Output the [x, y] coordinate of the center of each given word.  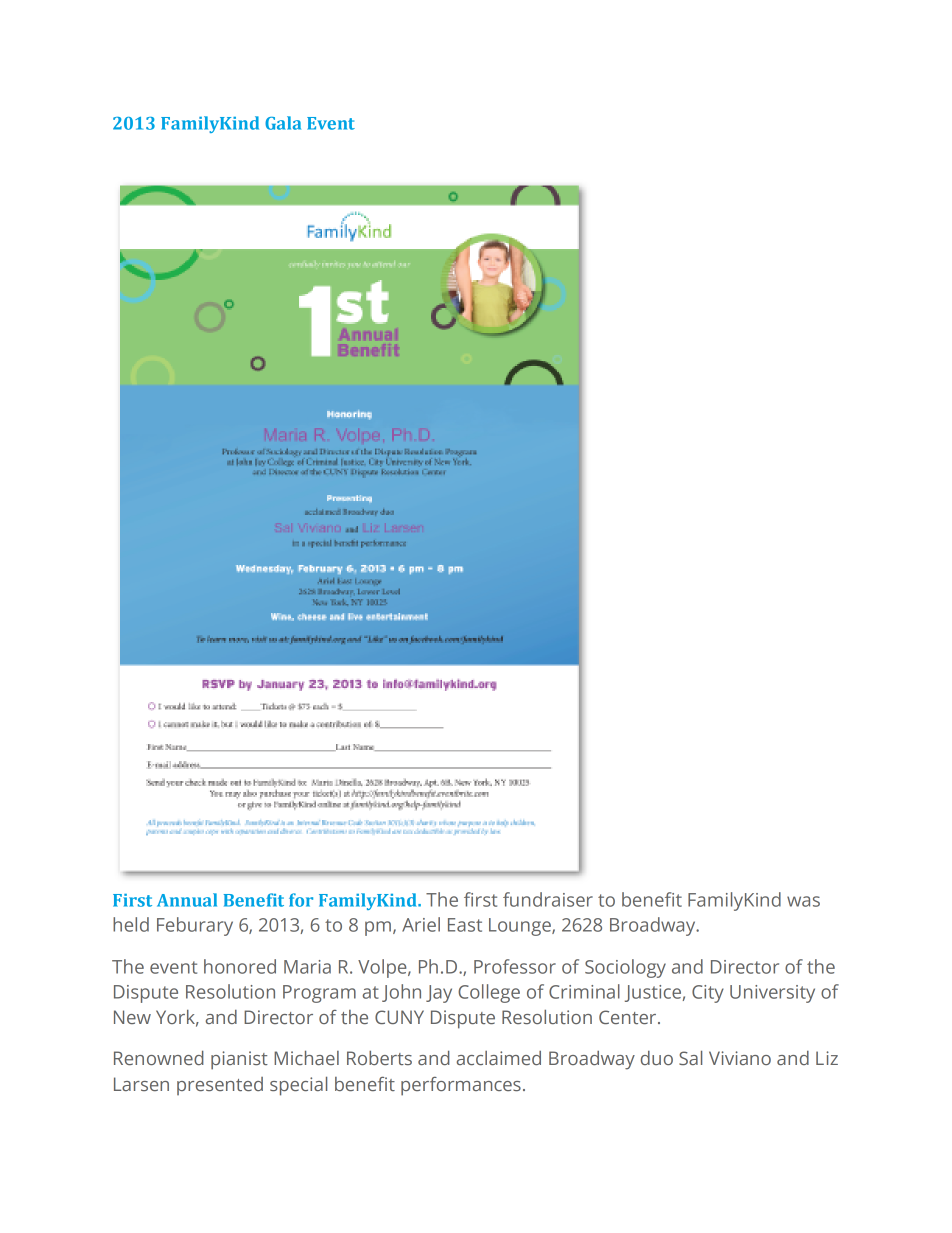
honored [240, 966]
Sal [690, 1057]
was [803, 901]
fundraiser [548, 899]
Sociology [625, 968]
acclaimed [499, 1058]
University [772, 994]
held [131, 924]
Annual [187, 900]
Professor [515, 966]
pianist [239, 1060]
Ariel [421, 924]
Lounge [521, 927]
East [465, 925]
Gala [283, 123]
